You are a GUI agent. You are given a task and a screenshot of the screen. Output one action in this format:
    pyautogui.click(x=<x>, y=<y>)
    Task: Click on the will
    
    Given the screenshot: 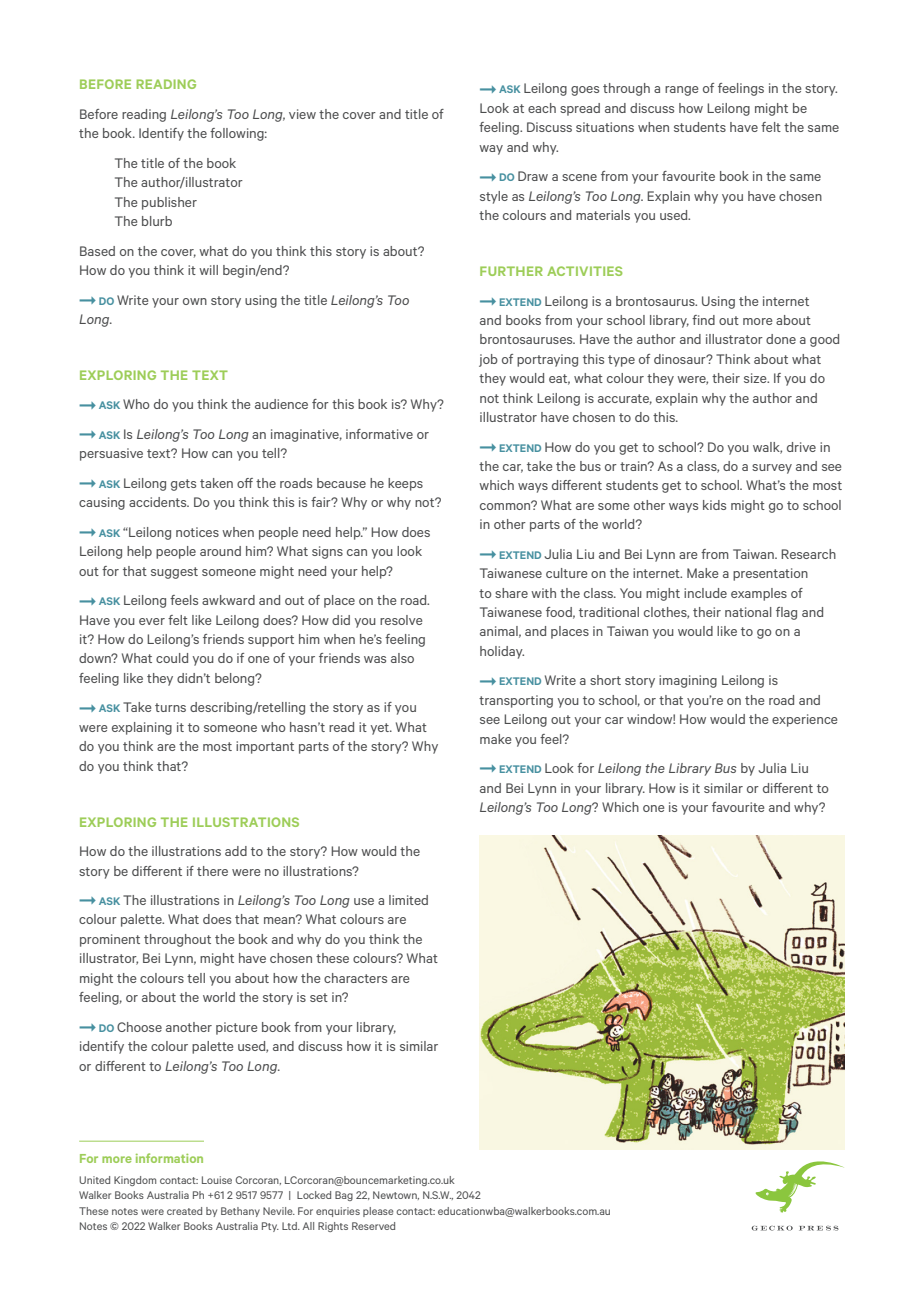 What is the action you would take?
    pyautogui.click(x=208, y=270)
